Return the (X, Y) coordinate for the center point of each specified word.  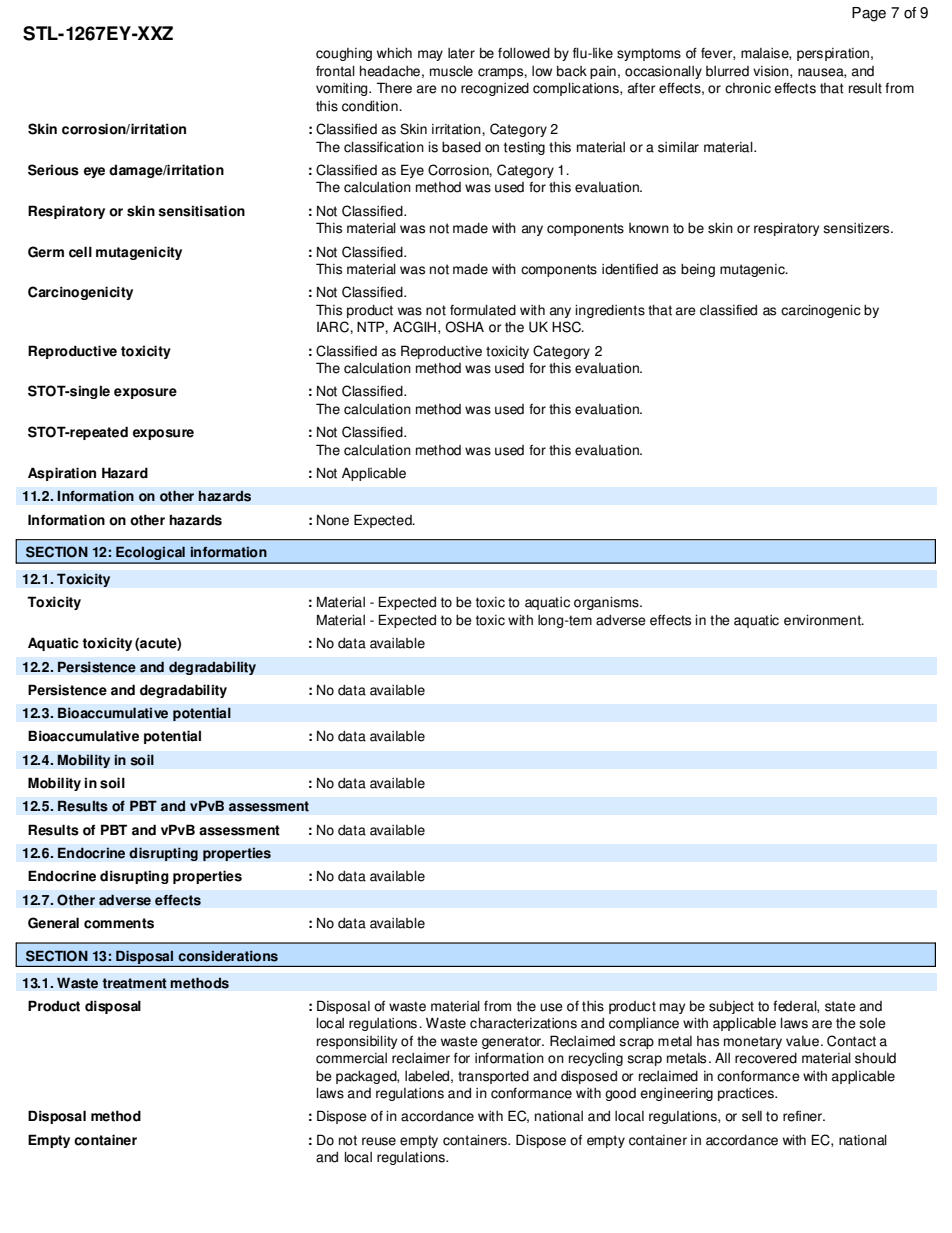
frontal (335, 71)
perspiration (833, 54)
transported (493, 1077)
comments (119, 923)
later (461, 53)
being (698, 270)
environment (823, 620)
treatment (134, 983)
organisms (607, 603)
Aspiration (62, 474)
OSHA (464, 327)
